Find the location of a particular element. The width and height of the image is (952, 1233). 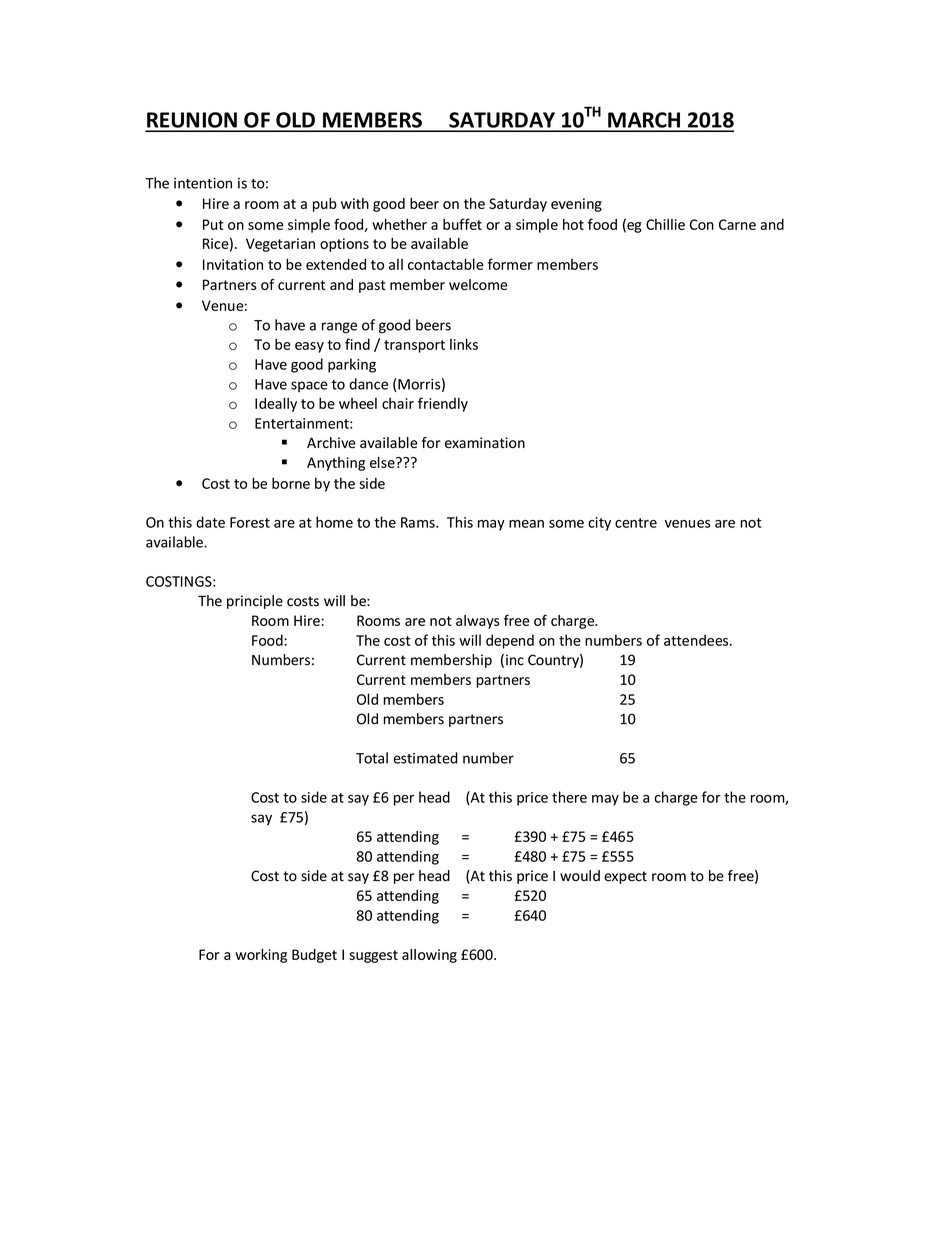

Vegetarian is located at coordinates (280, 245).
